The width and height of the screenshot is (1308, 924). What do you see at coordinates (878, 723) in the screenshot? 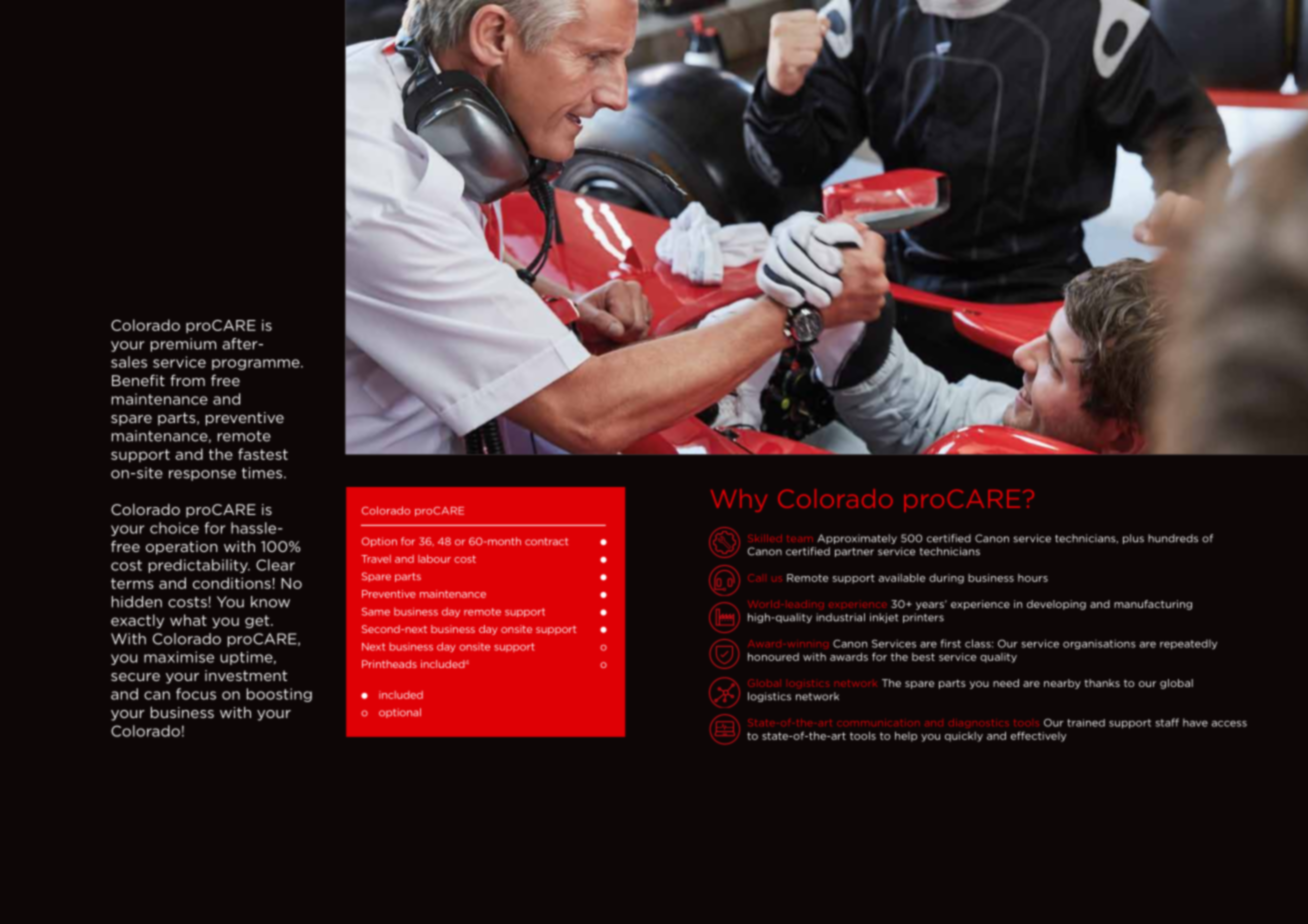
I see `communication` at bounding box center [878, 723].
